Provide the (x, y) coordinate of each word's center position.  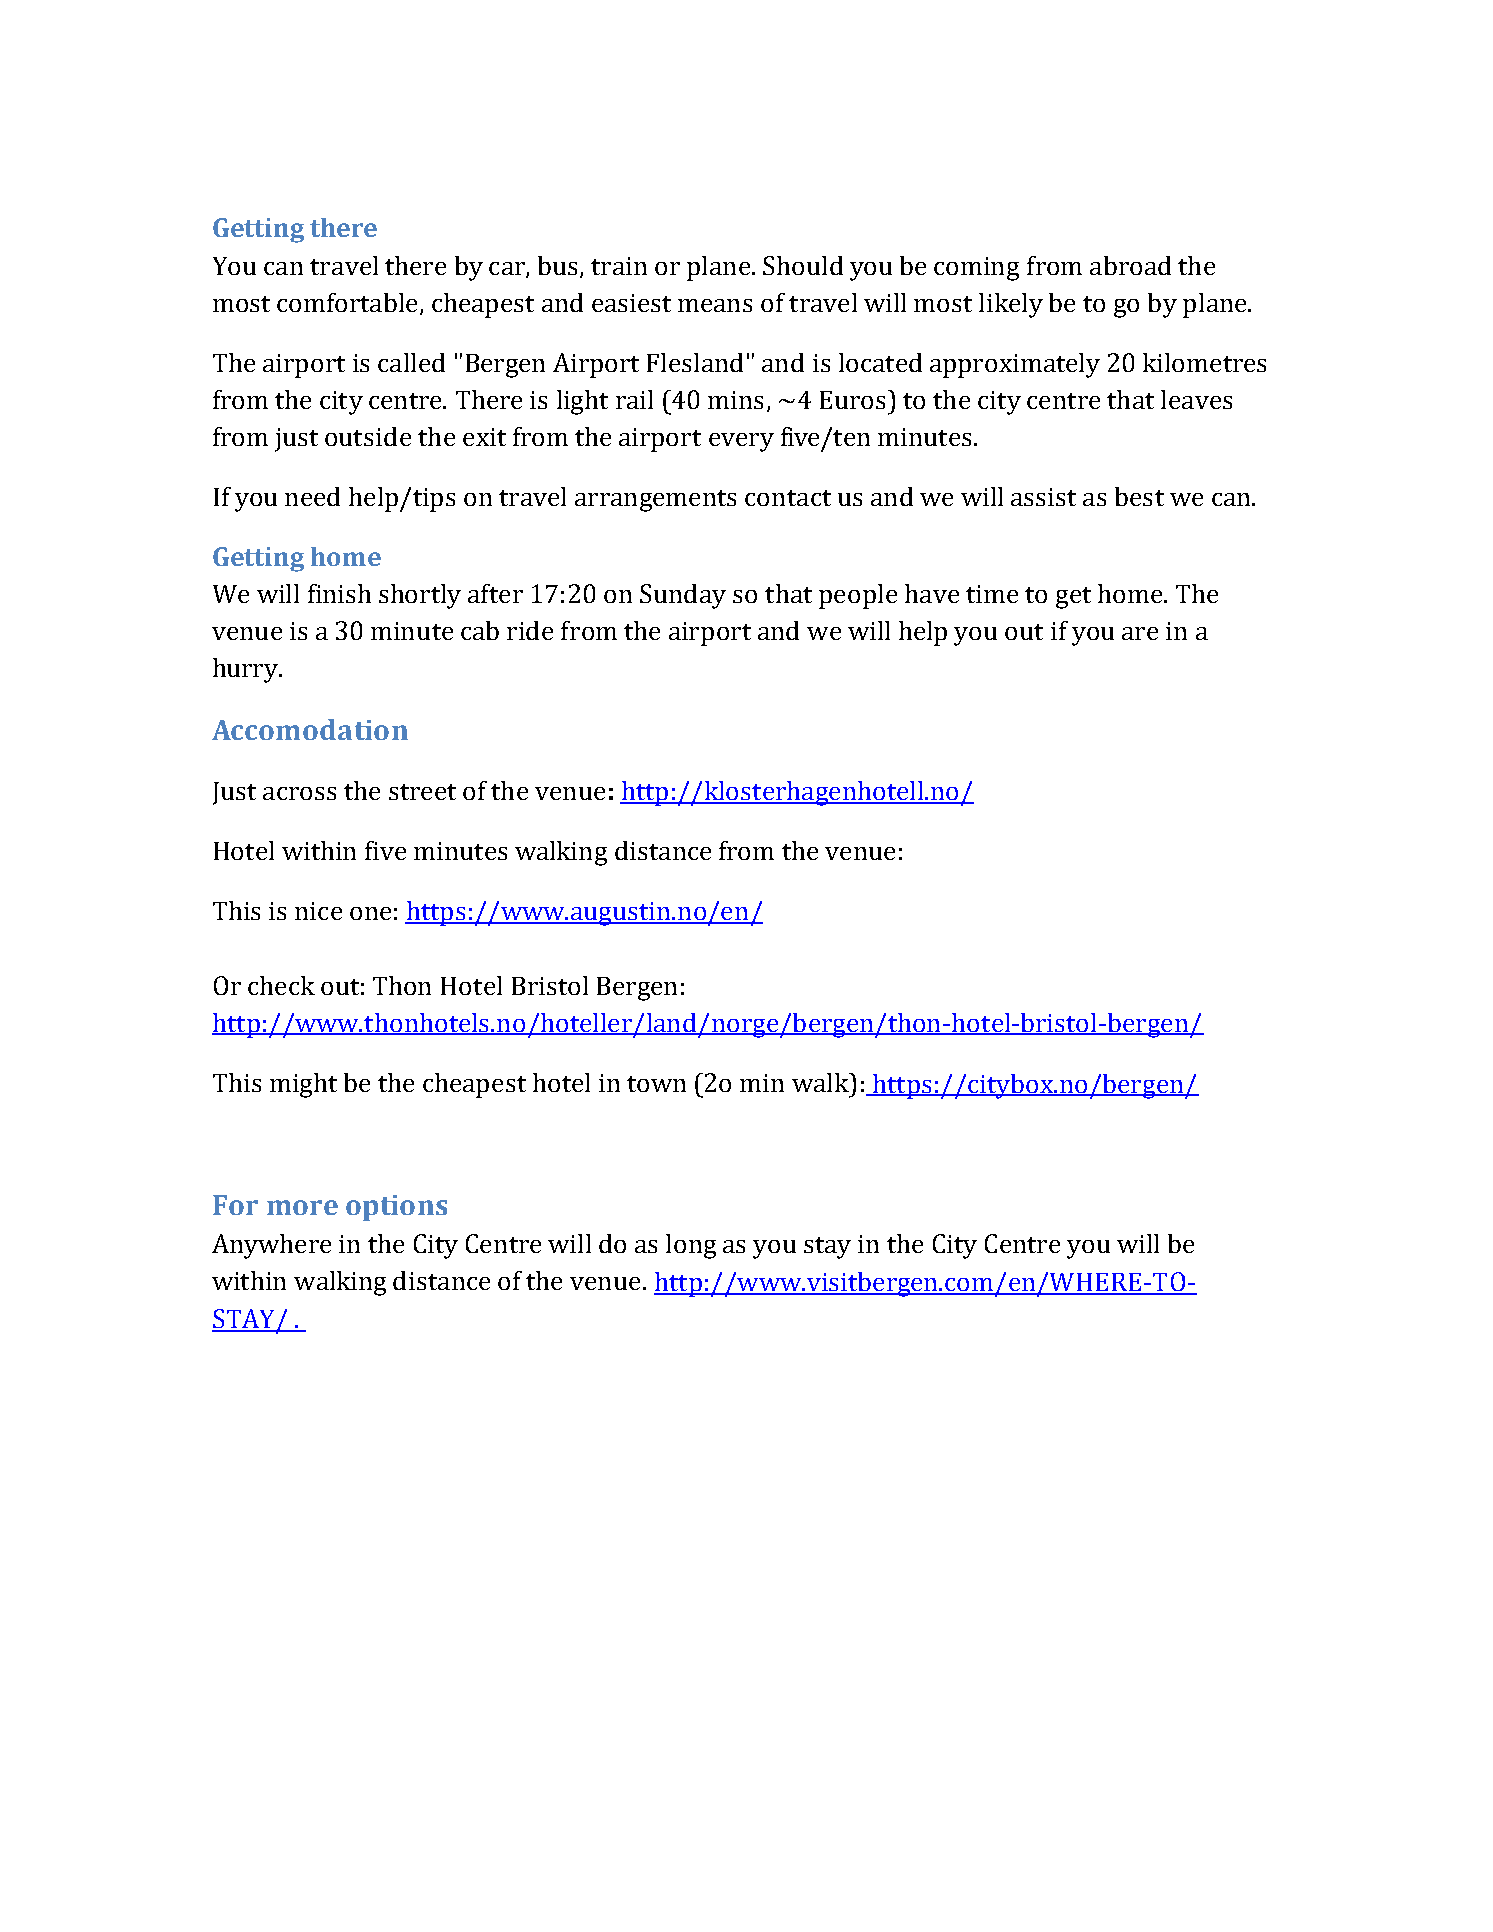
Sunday (683, 596)
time (992, 594)
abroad (1130, 265)
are (1140, 633)
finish (339, 593)
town (656, 1084)
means (715, 305)
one (370, 913)
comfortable (347, 302)
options (396, 1208)
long (691, 1246)
